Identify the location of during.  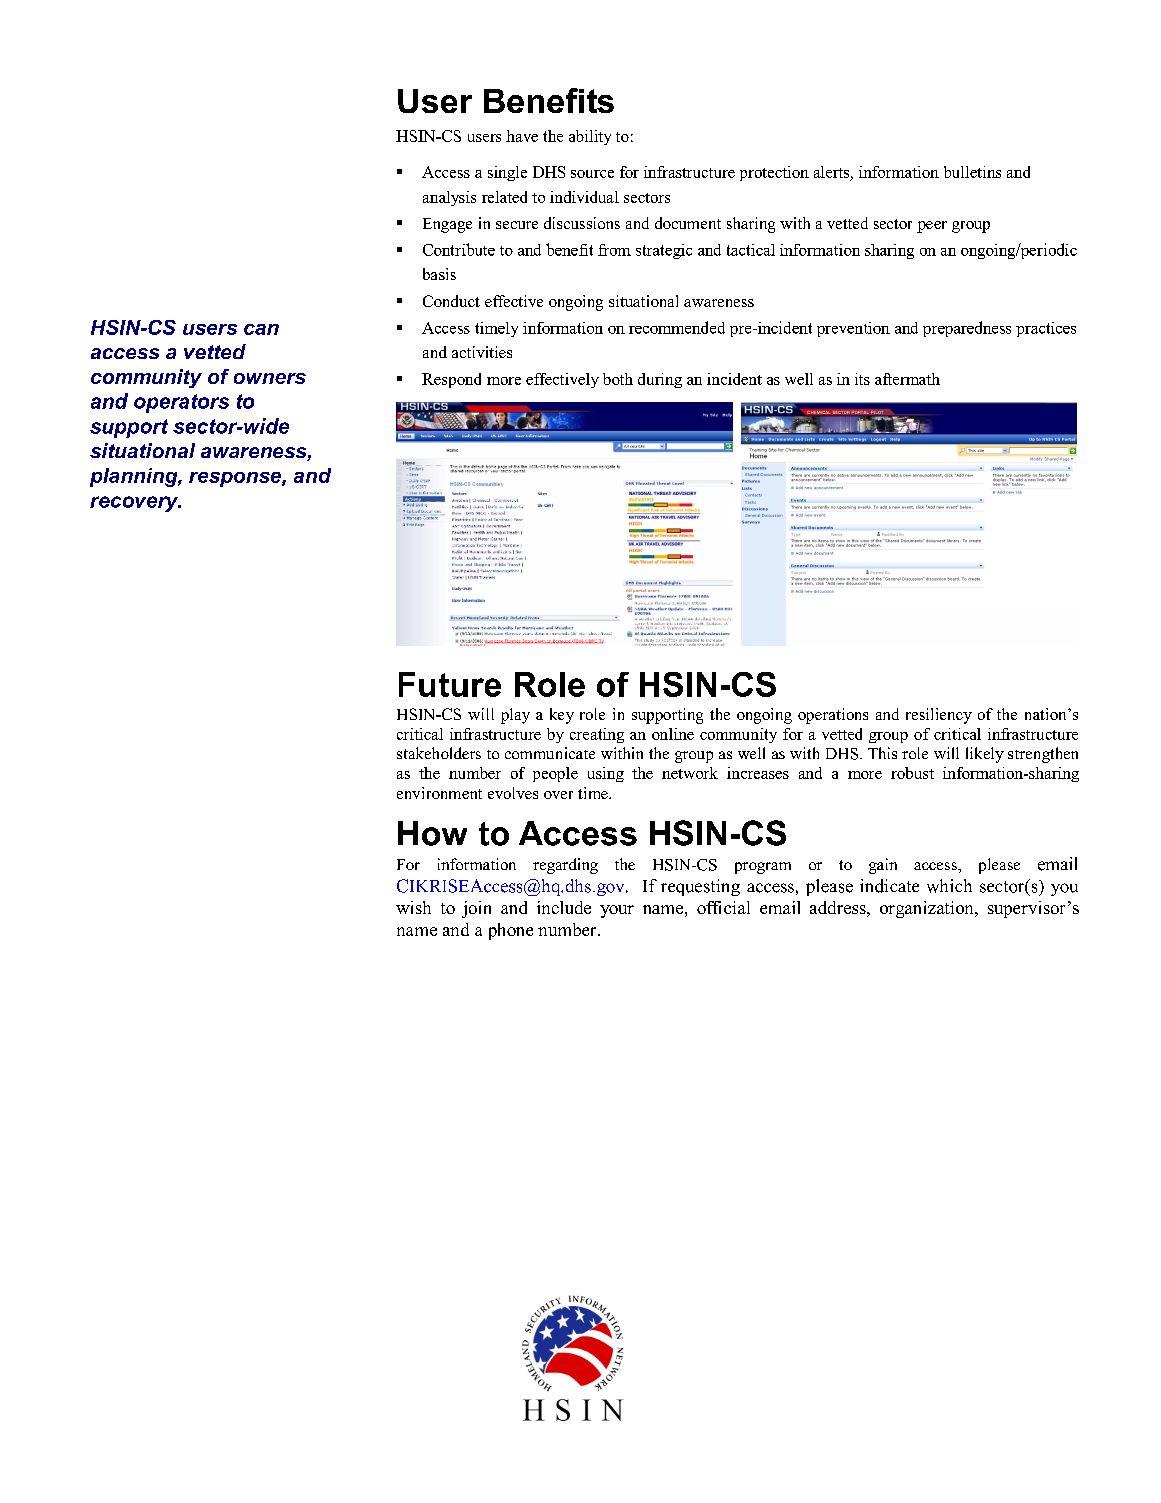
(660, 380).
